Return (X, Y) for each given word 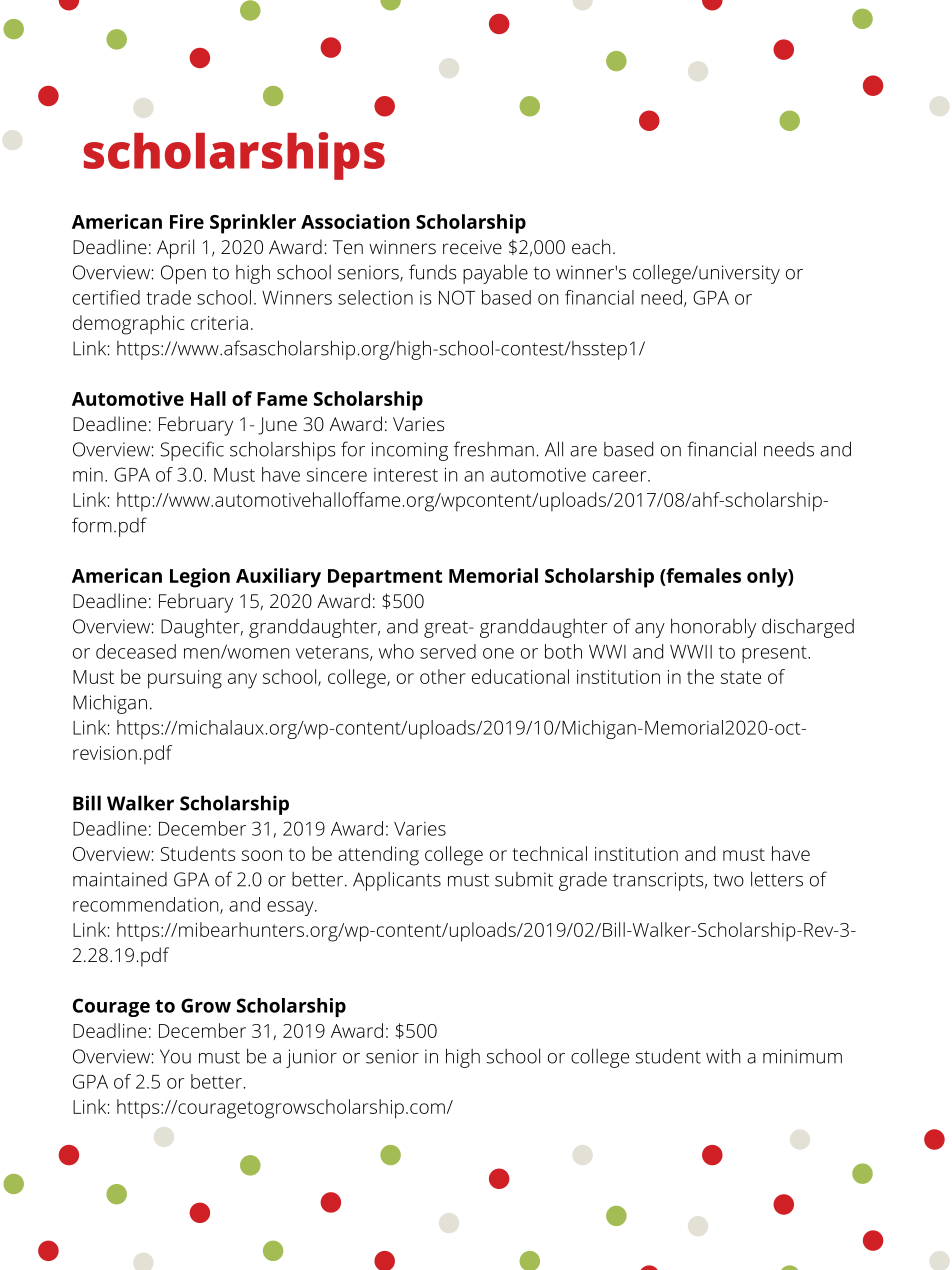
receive (472, 247)
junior (311, 1058)
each (591, 246)
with (723, 1056)
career (621, 476)
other (443, 676)
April (175, 249)
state (741, 677)
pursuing (185, 679)
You (175, 1056)
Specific (192, 451)
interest (406, 475)
